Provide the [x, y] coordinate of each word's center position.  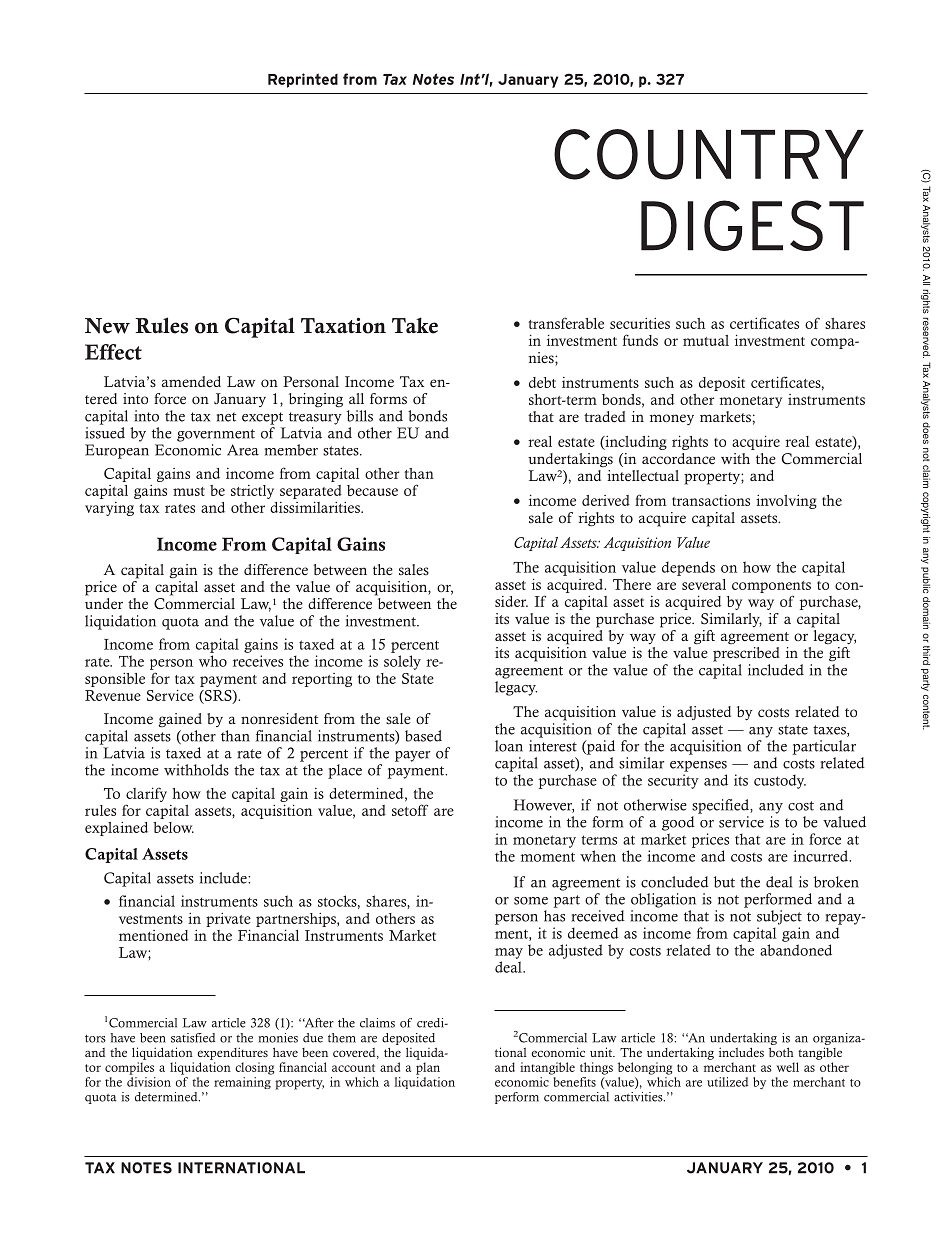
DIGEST [752, 225]
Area [243, 450]
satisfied [193, 1038]
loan [509, 746]
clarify [146, 794]
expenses [698, 766]
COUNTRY [709, 154]
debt [542, 382]
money [672, 419]
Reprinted [303, 80]
